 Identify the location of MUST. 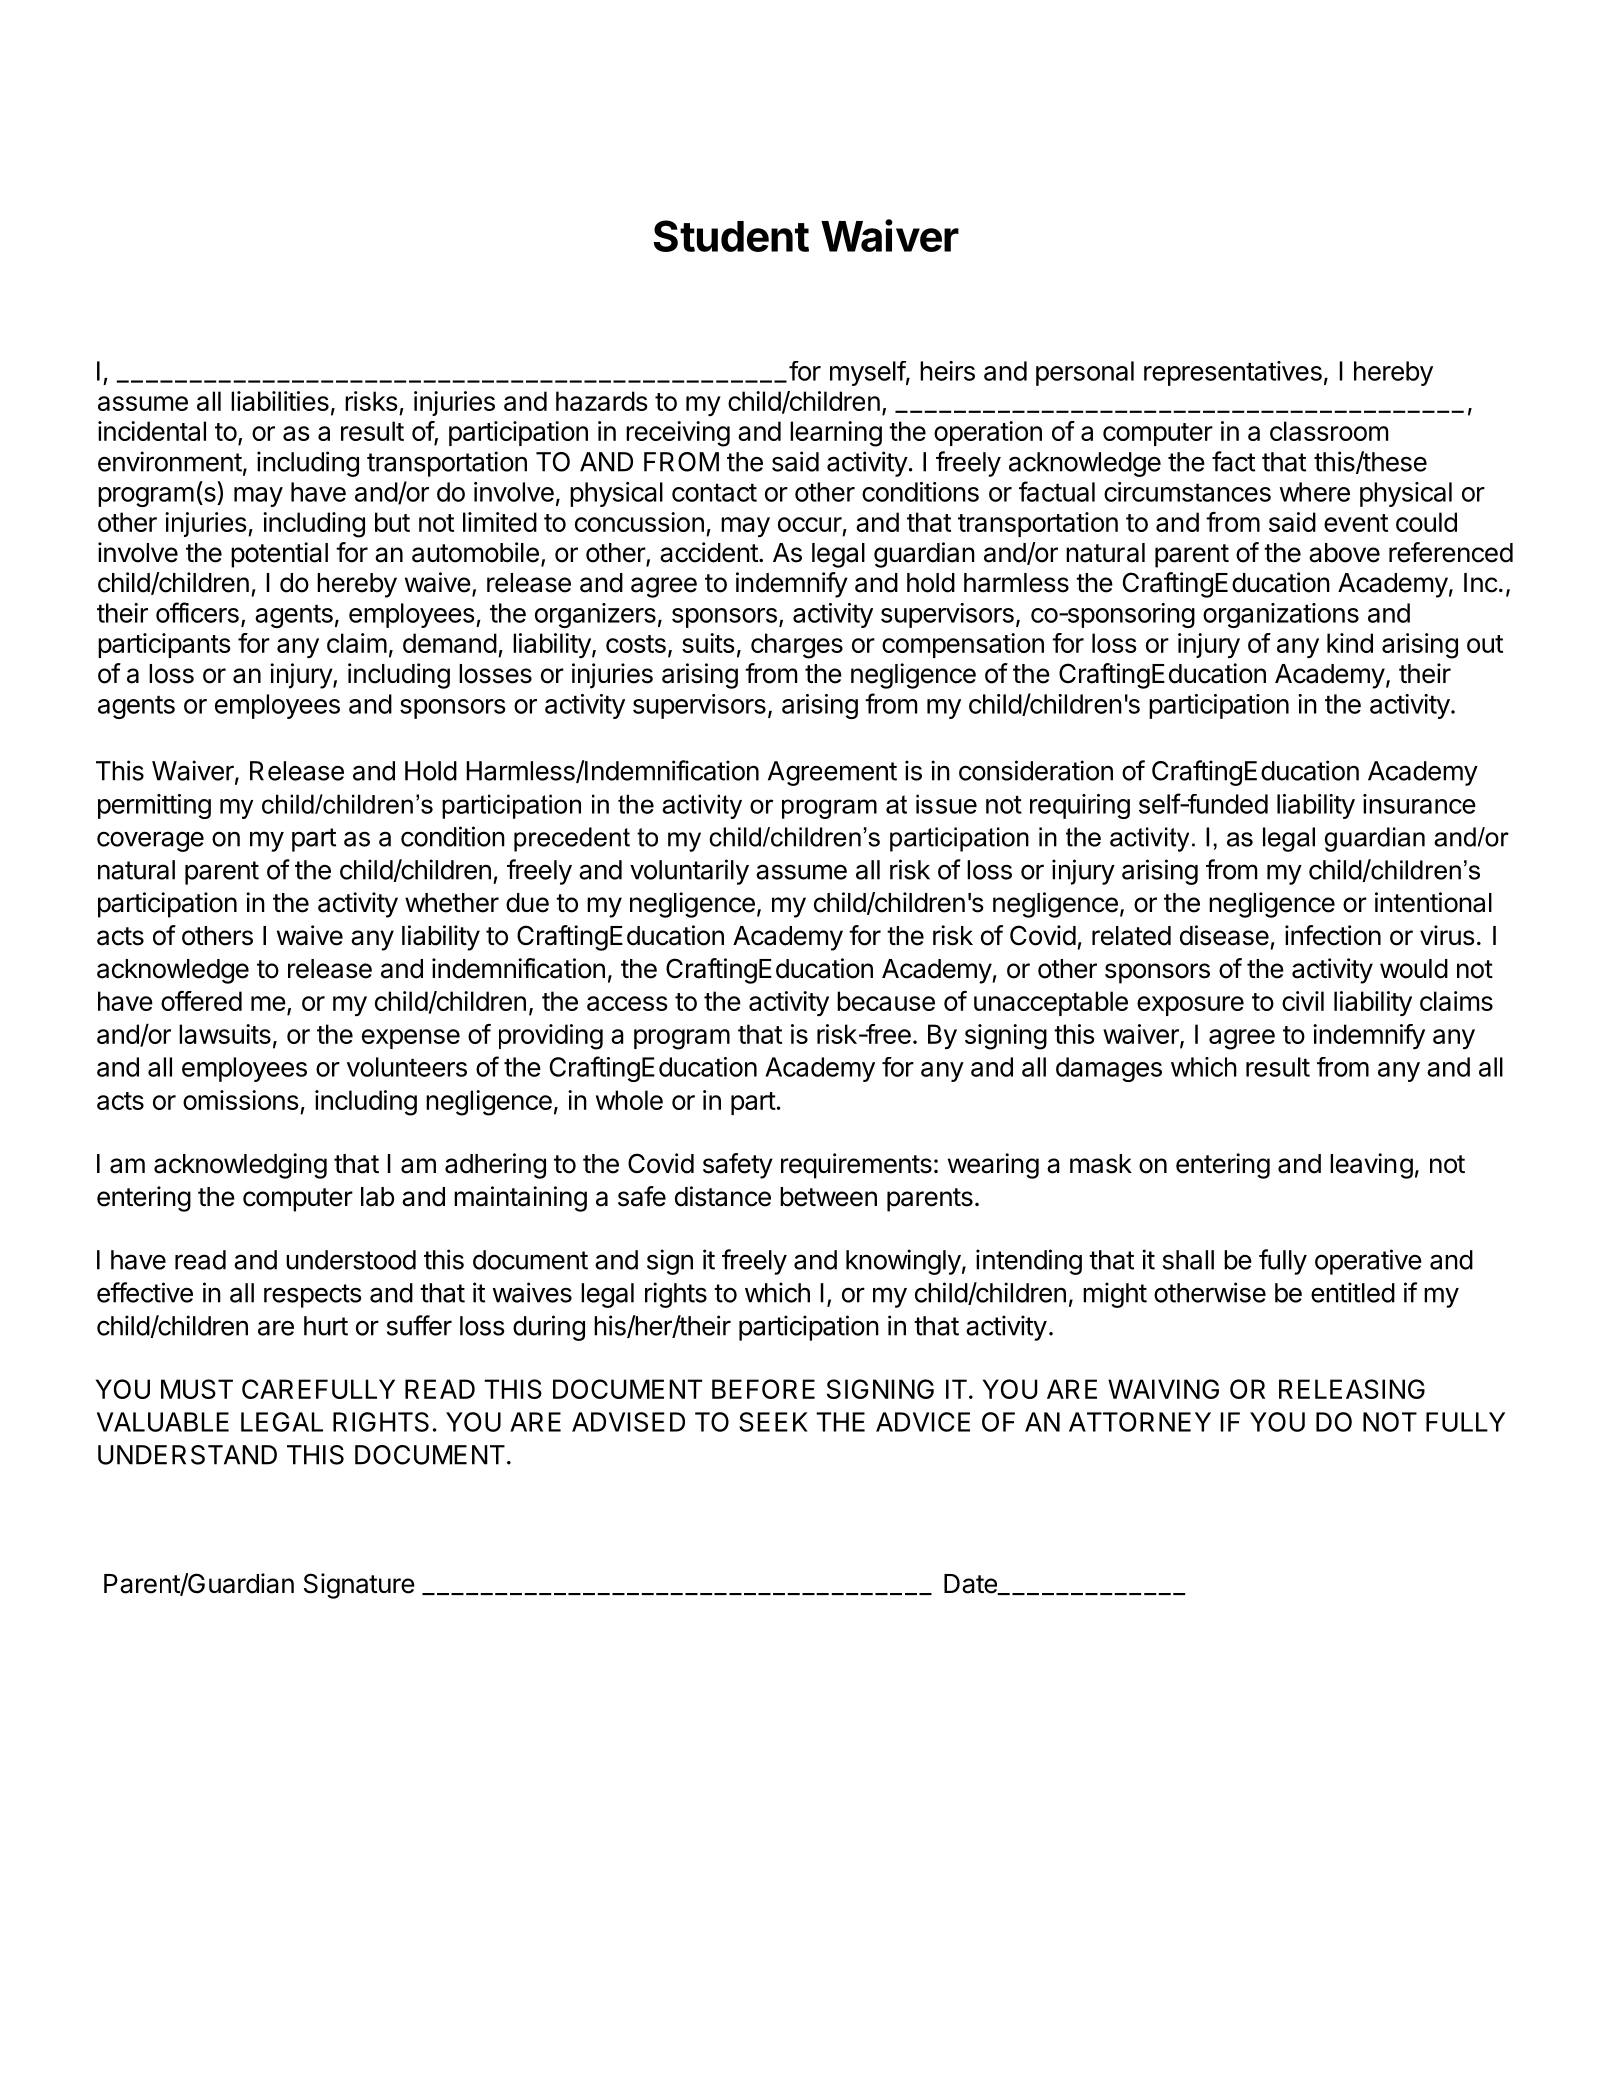
(197, 1389).
